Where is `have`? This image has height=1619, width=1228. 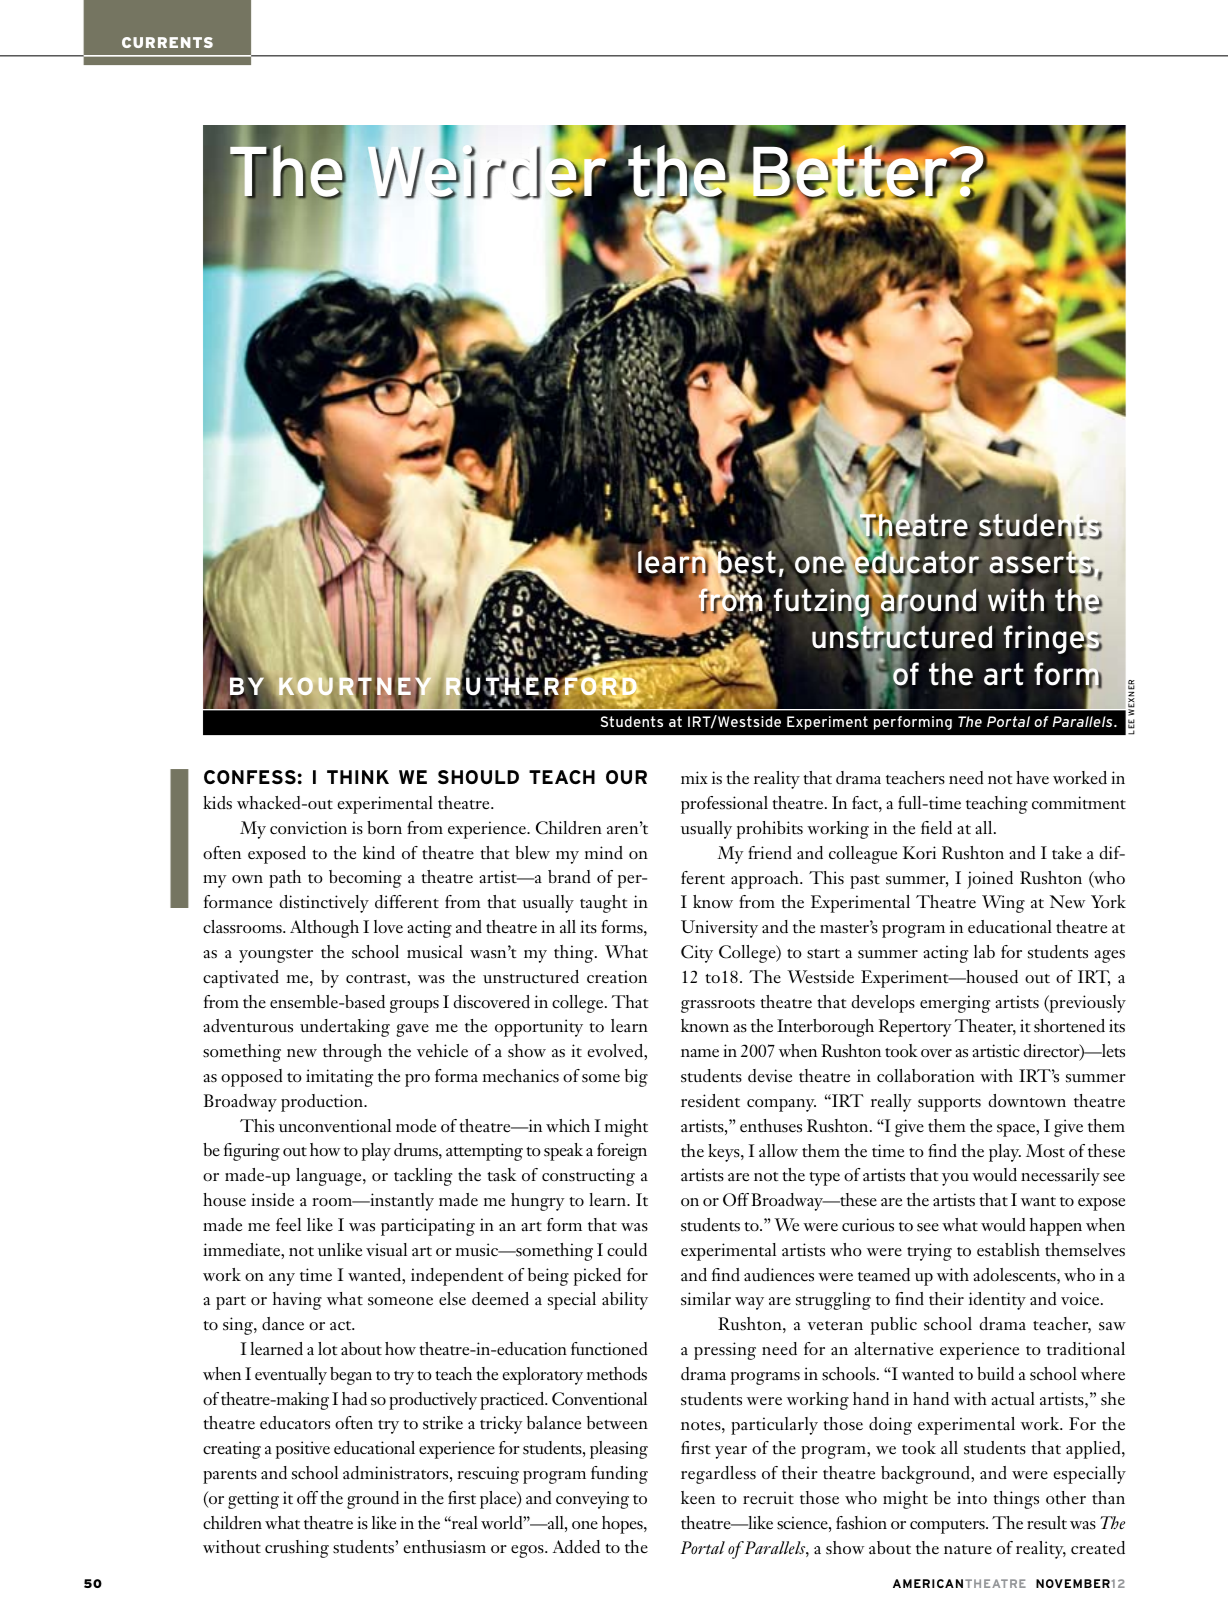 have is located at coordinates (1032, 777).
